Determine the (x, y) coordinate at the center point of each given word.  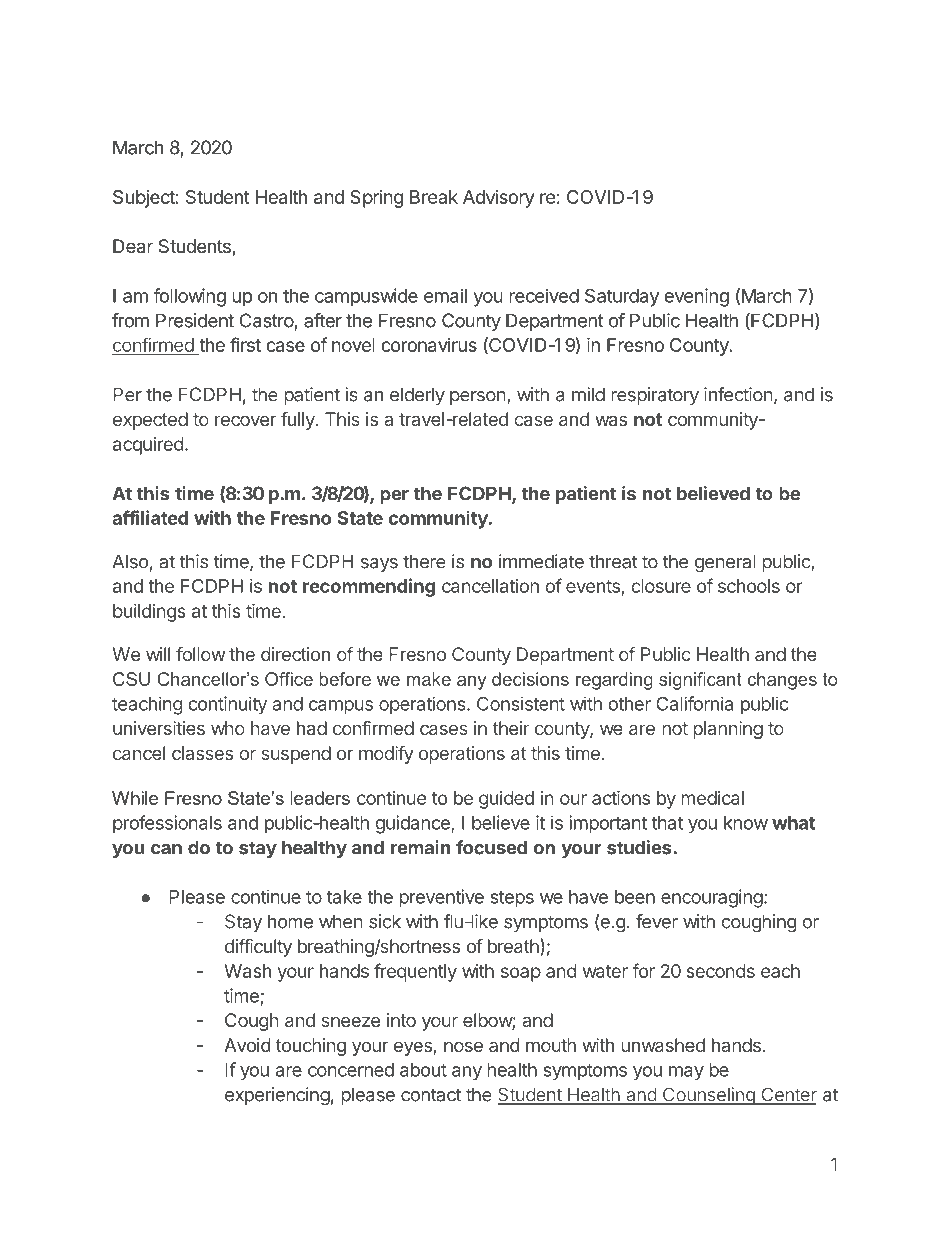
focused (491, 847)
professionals (167, 824)
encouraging (712, 898)
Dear (133, 246)
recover (245, 420)
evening (696, 297)
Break (434, 197)
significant (700, 681)
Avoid (247, 1045)
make (429, 679)
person (478, 398)
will (158, 654)
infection (738, 394)
